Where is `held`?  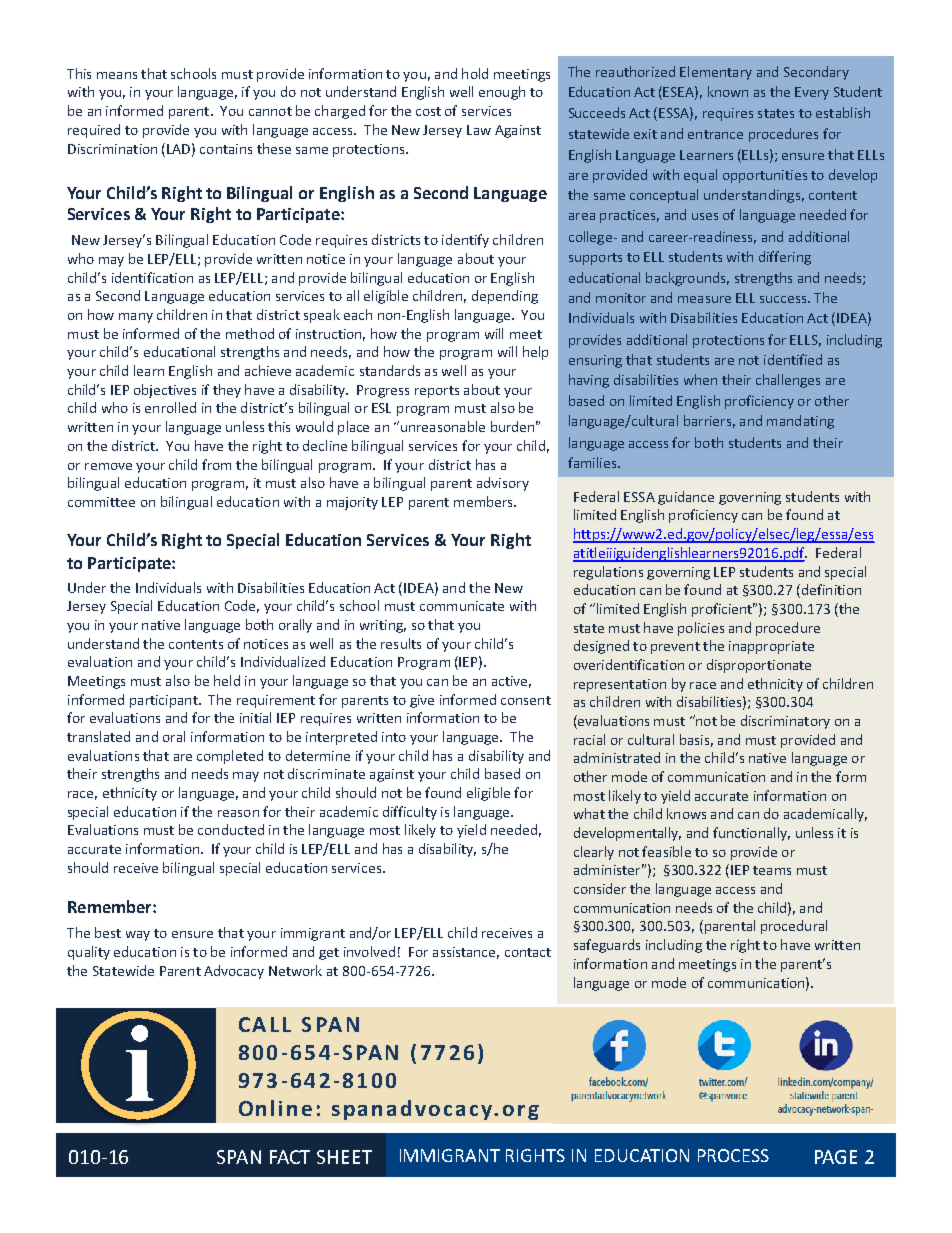 held is located at coordinates (227, 680).
